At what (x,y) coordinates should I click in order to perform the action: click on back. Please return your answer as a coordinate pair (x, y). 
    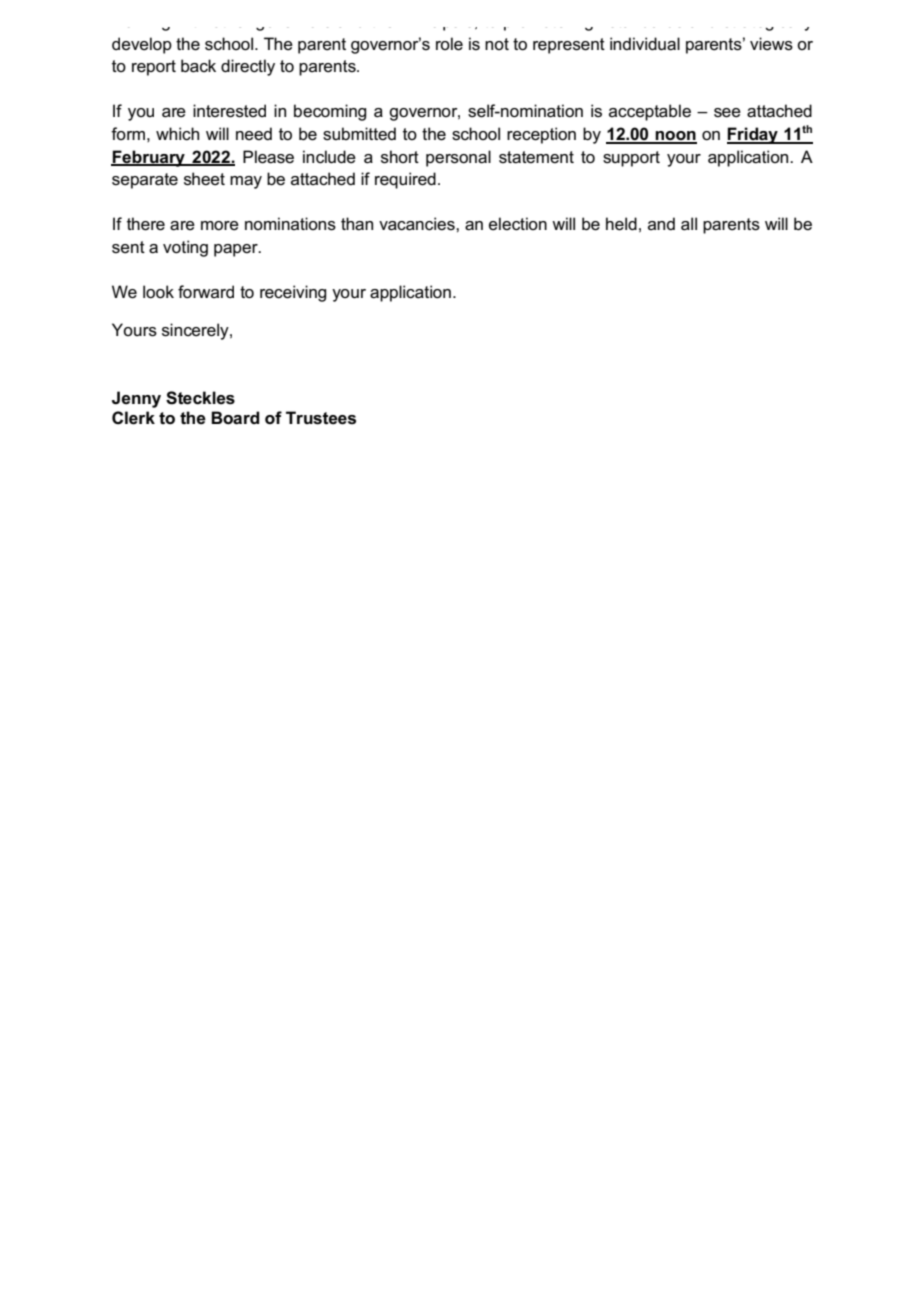
    Looking at the image, I should click on (198, 66).
